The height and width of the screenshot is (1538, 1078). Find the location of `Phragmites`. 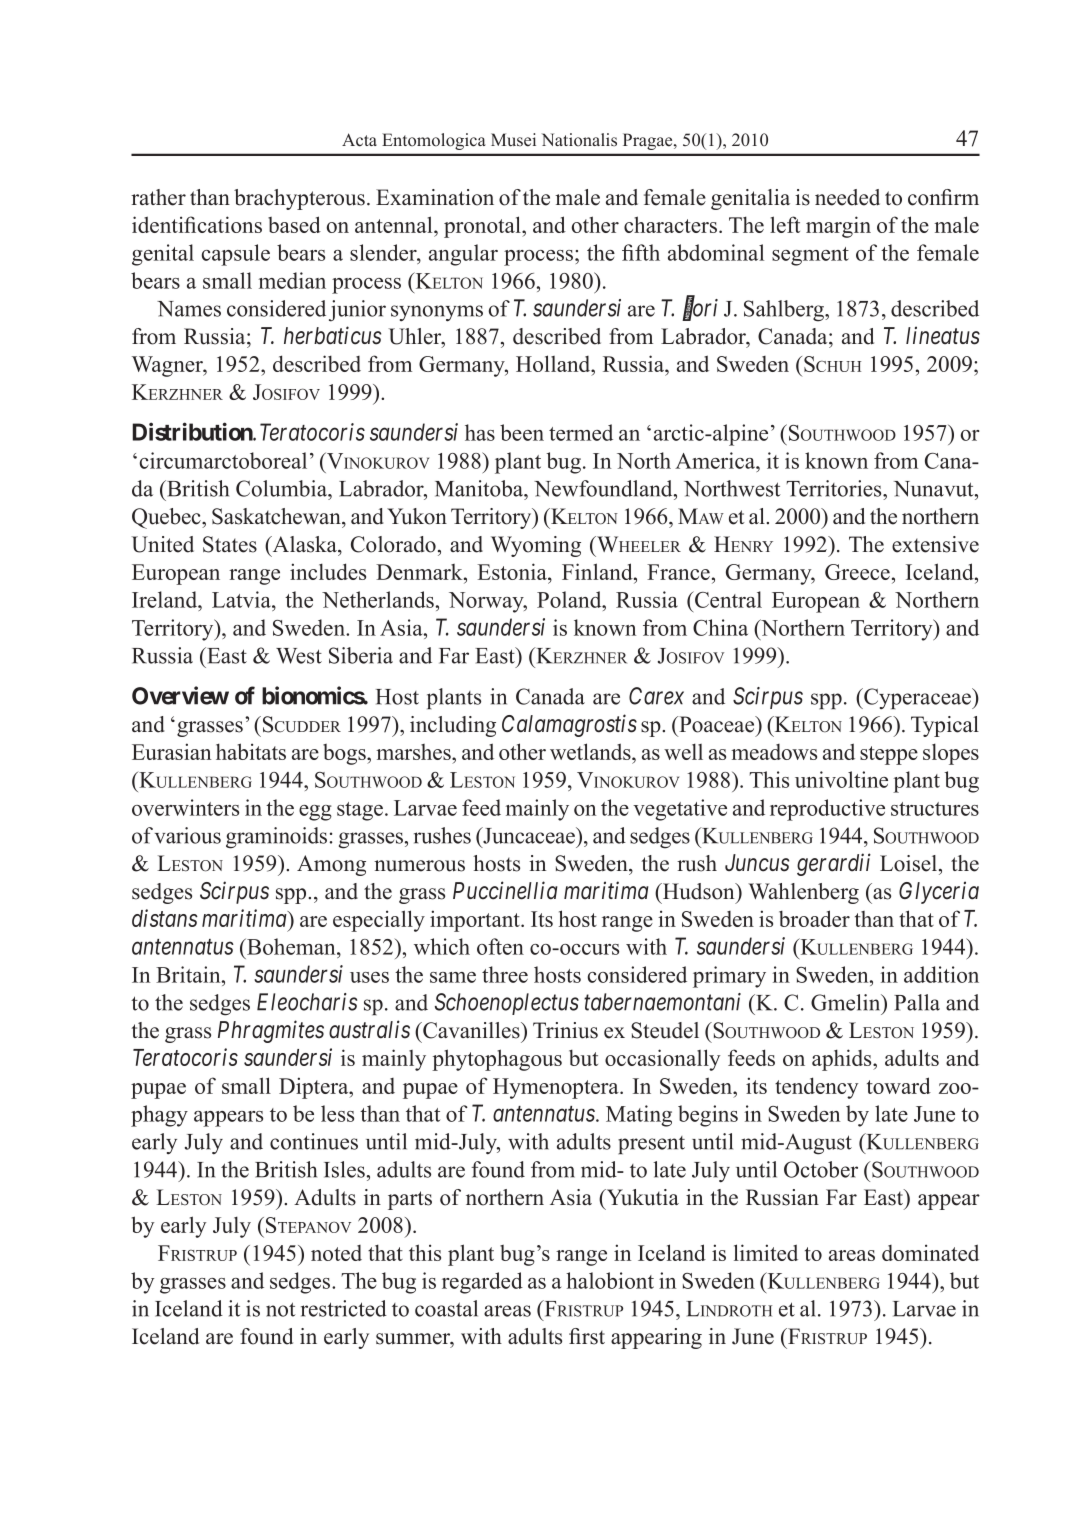

Phragmites is located at coordinates (271, 1031).
